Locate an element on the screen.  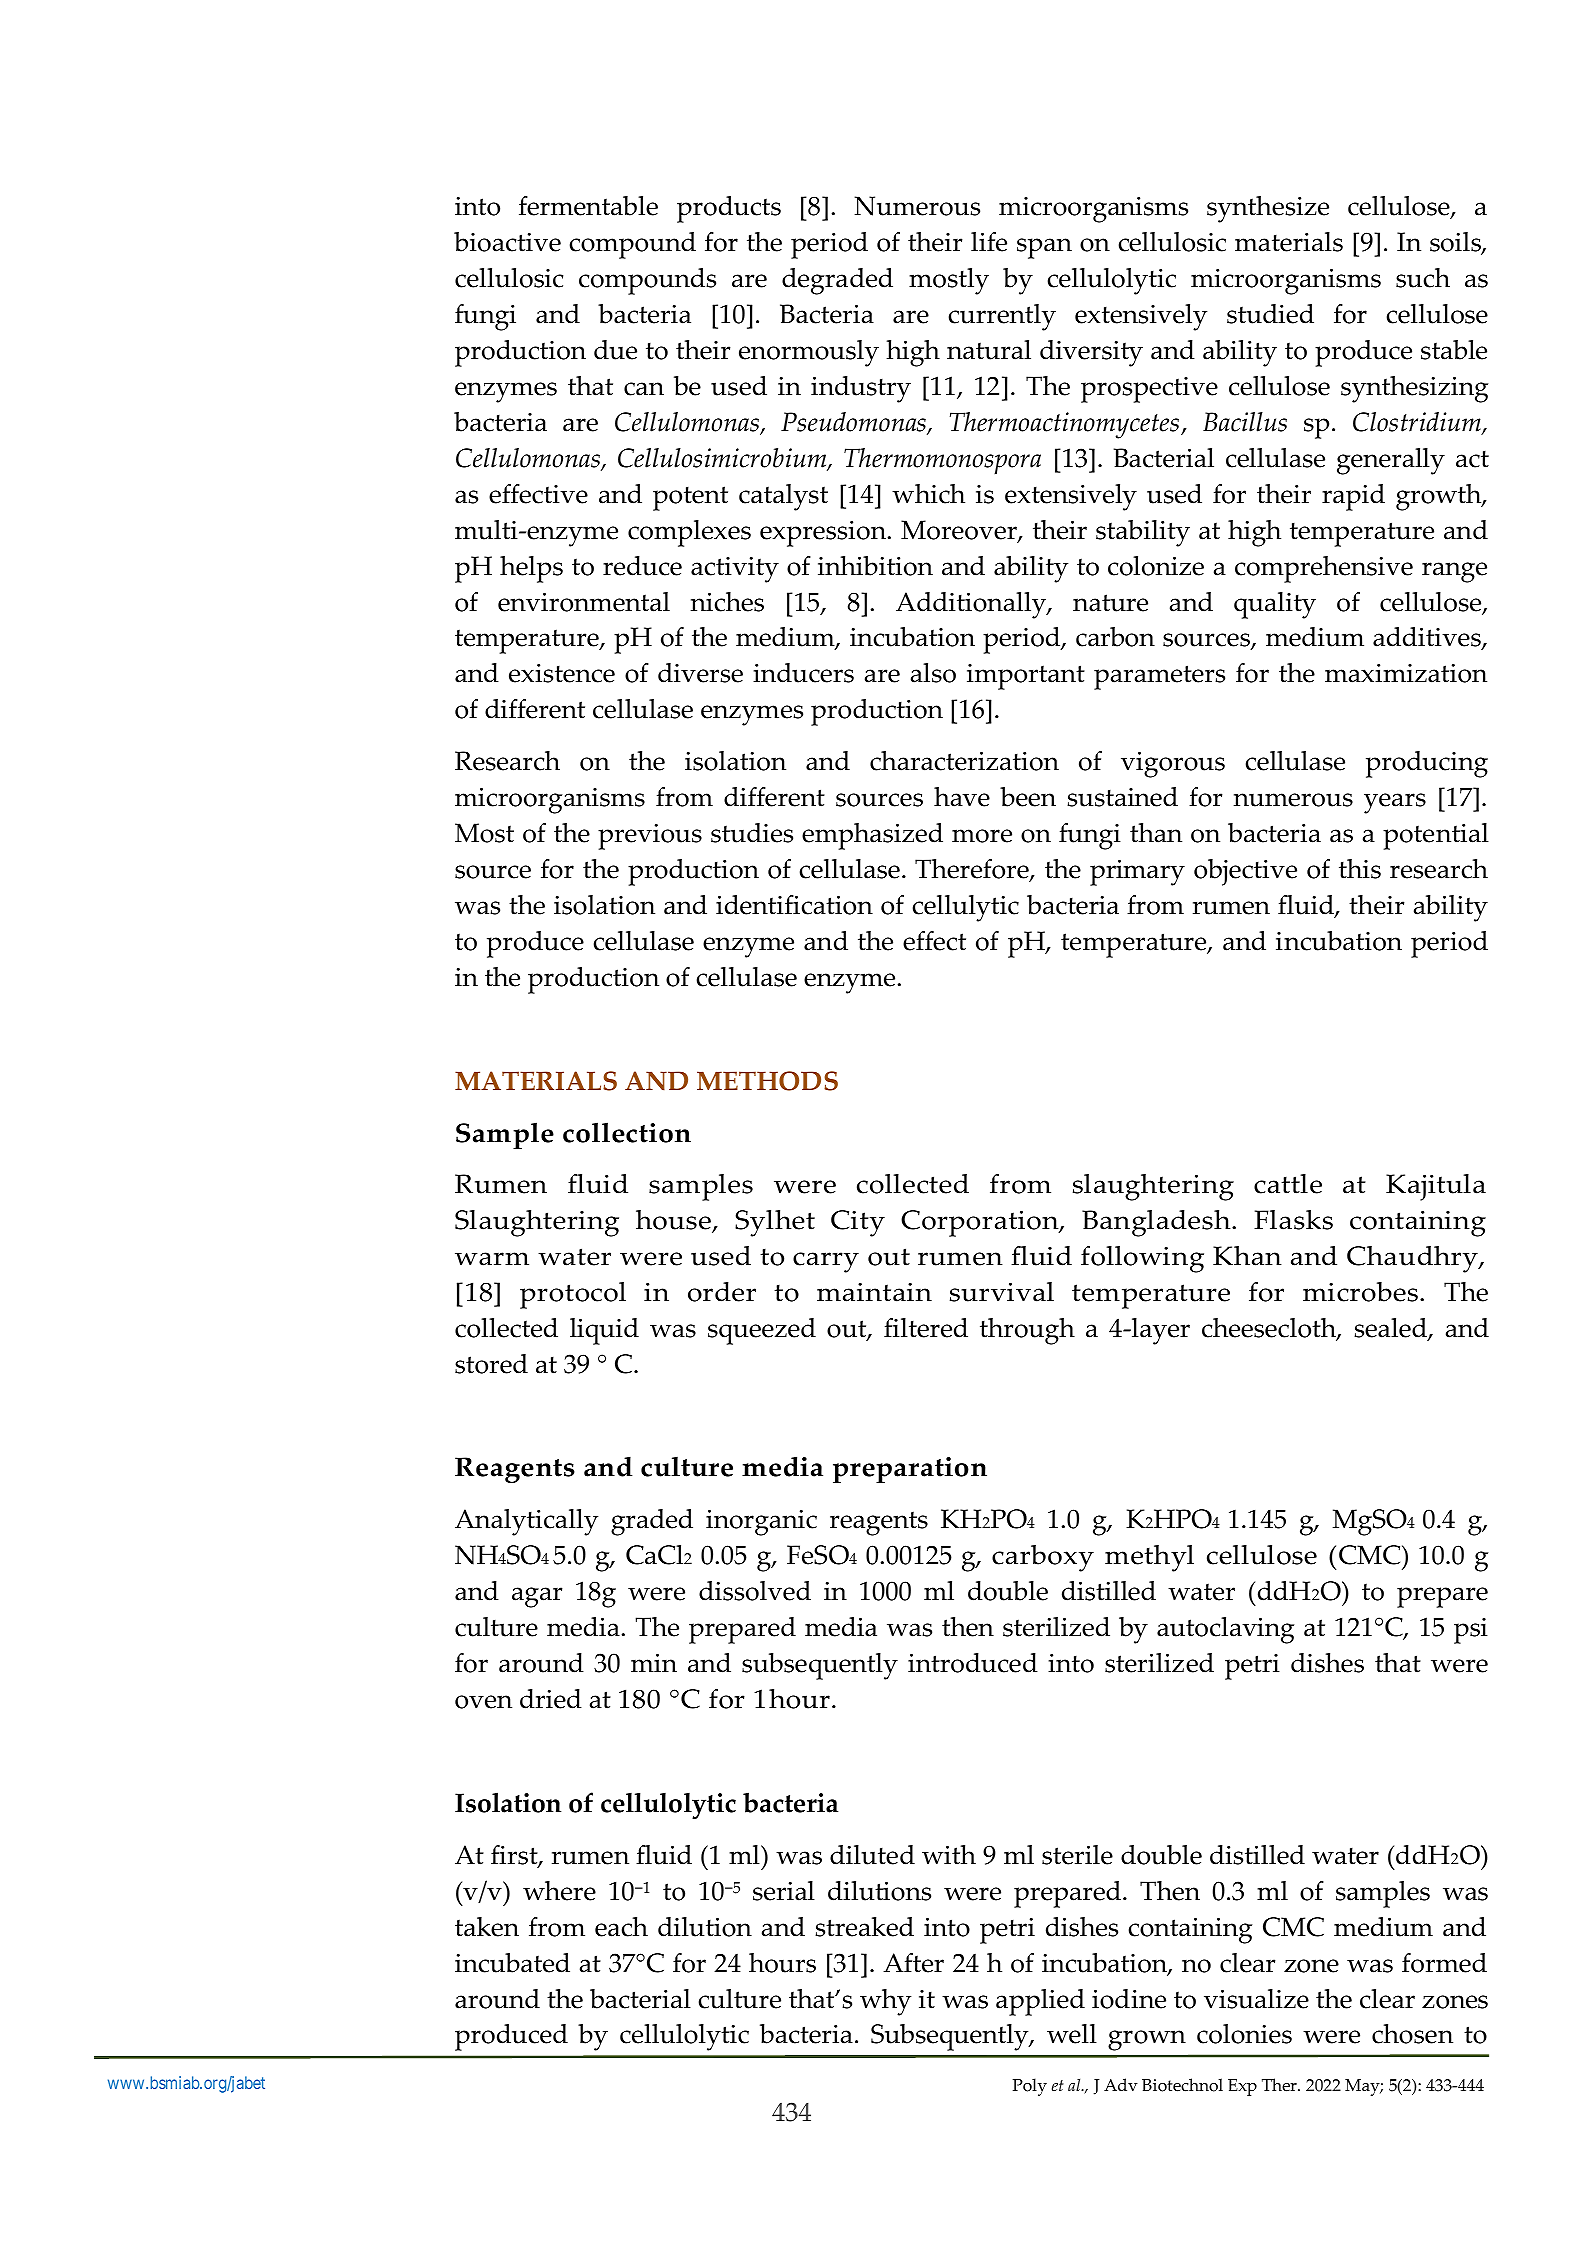
previous is located at coordinates (650, 837).
